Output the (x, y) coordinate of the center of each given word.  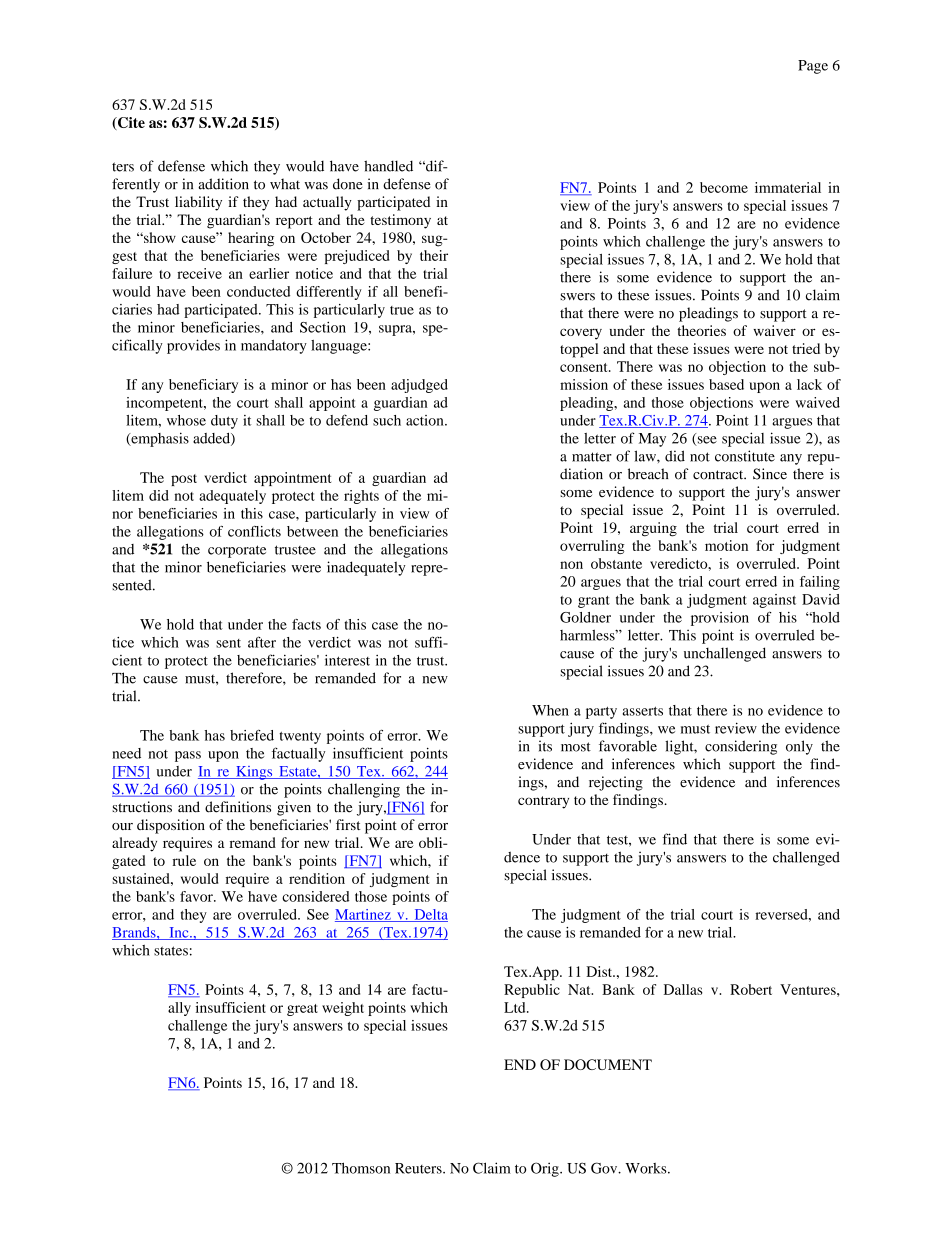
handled (388, 166)
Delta (430, 915)
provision (720, 619)
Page (813, 67)
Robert (751, 989)
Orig (546, 1169)
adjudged (419, 386)
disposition (171, 826)
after (262, 642)
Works (647, 1168)
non (571, 565)
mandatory (274, 347)
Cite (130, 123)
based (726, 384)
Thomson (361, 1168)
